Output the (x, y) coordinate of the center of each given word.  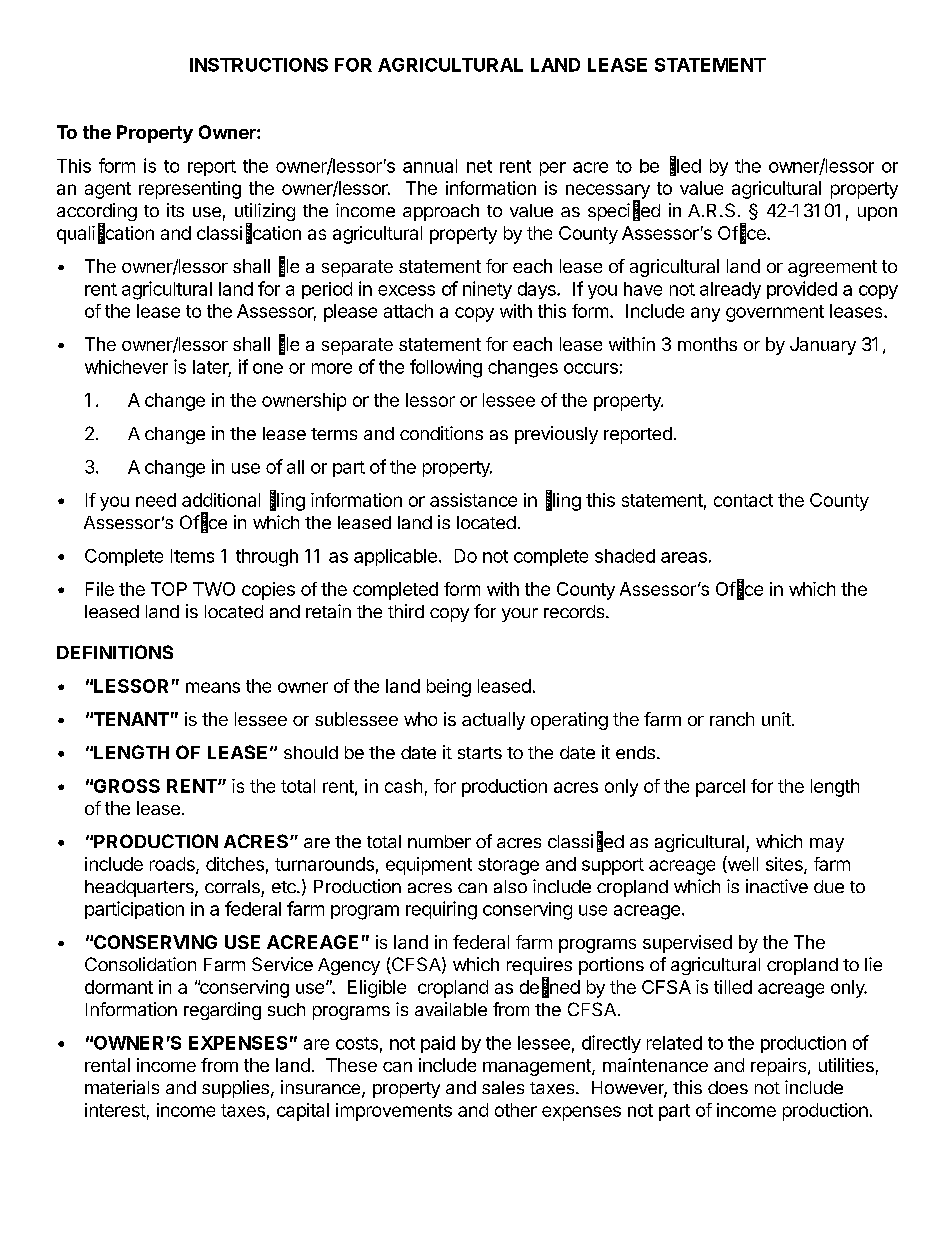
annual (430, 166)
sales (503, 1087)
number (439, 841)
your (520, 615)
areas (684, 557)
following (446, 368)
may (827, 845)
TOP (169, 589)
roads (173, 865)
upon (877, 214)
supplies (235, 1089)
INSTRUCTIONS (259, 65)
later (212, 368)
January (823, 346)
